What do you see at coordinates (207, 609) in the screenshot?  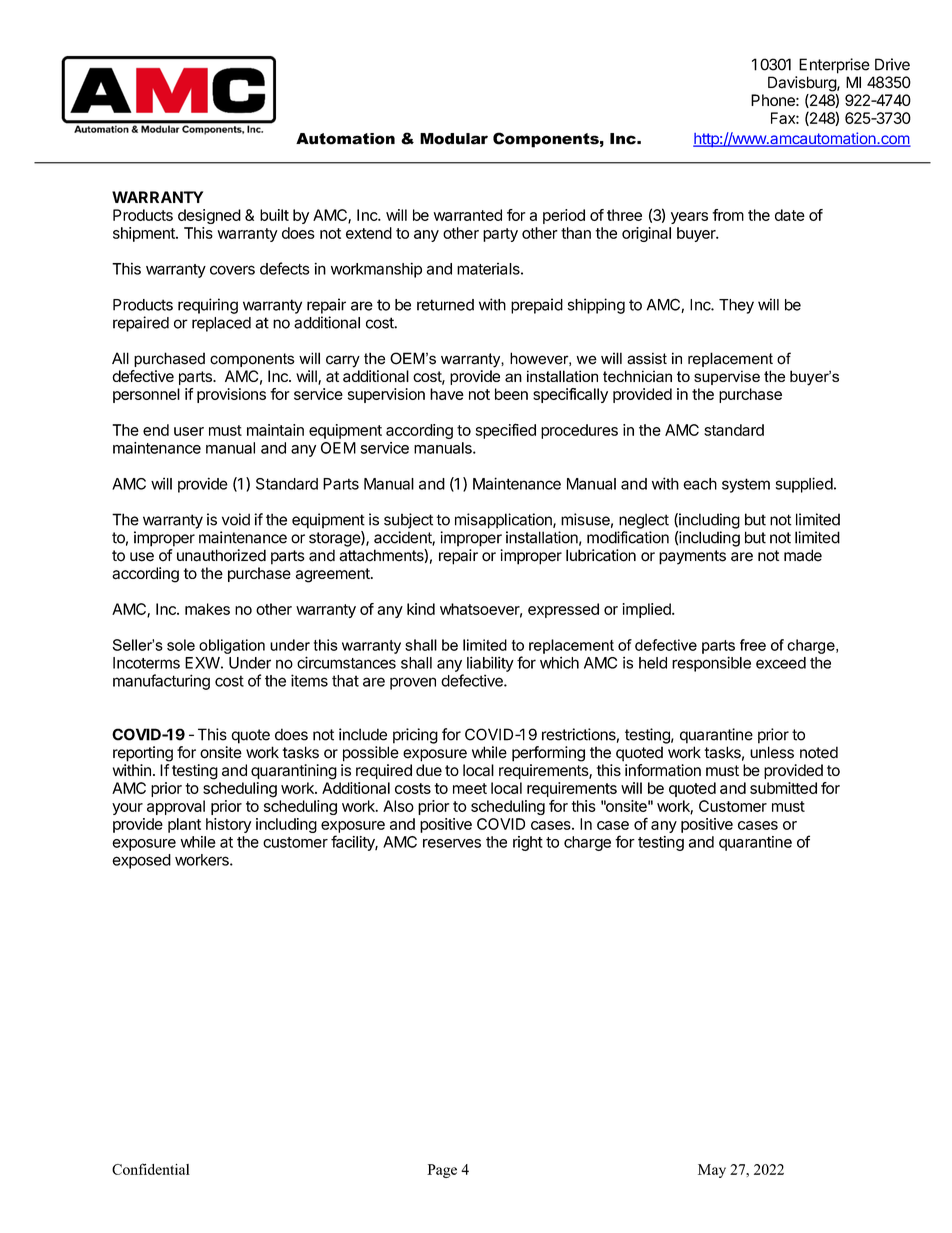 I see `makes` at bounding box center [207, 609].
